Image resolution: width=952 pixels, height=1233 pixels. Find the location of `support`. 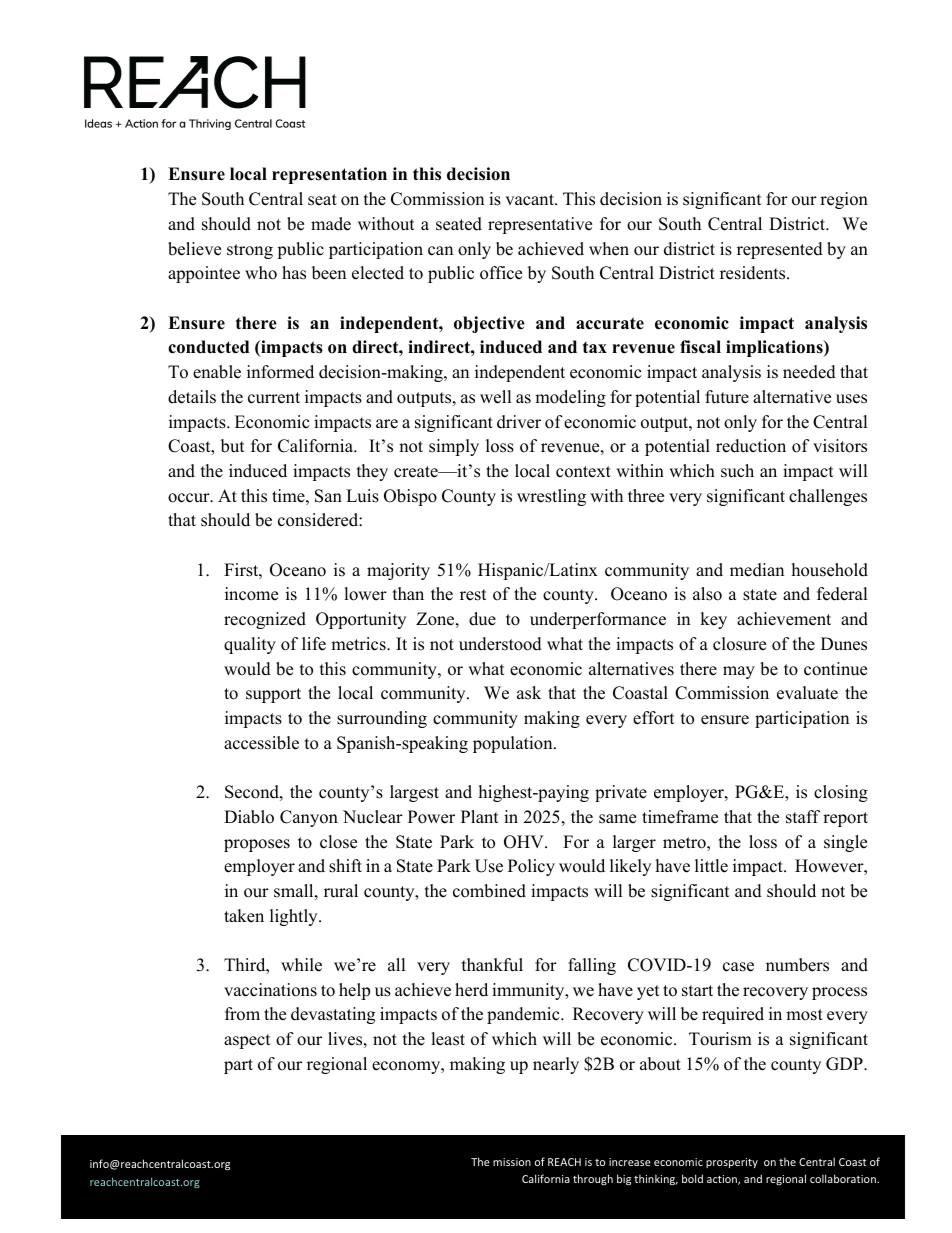

support is located at coordinates (273, 695).
